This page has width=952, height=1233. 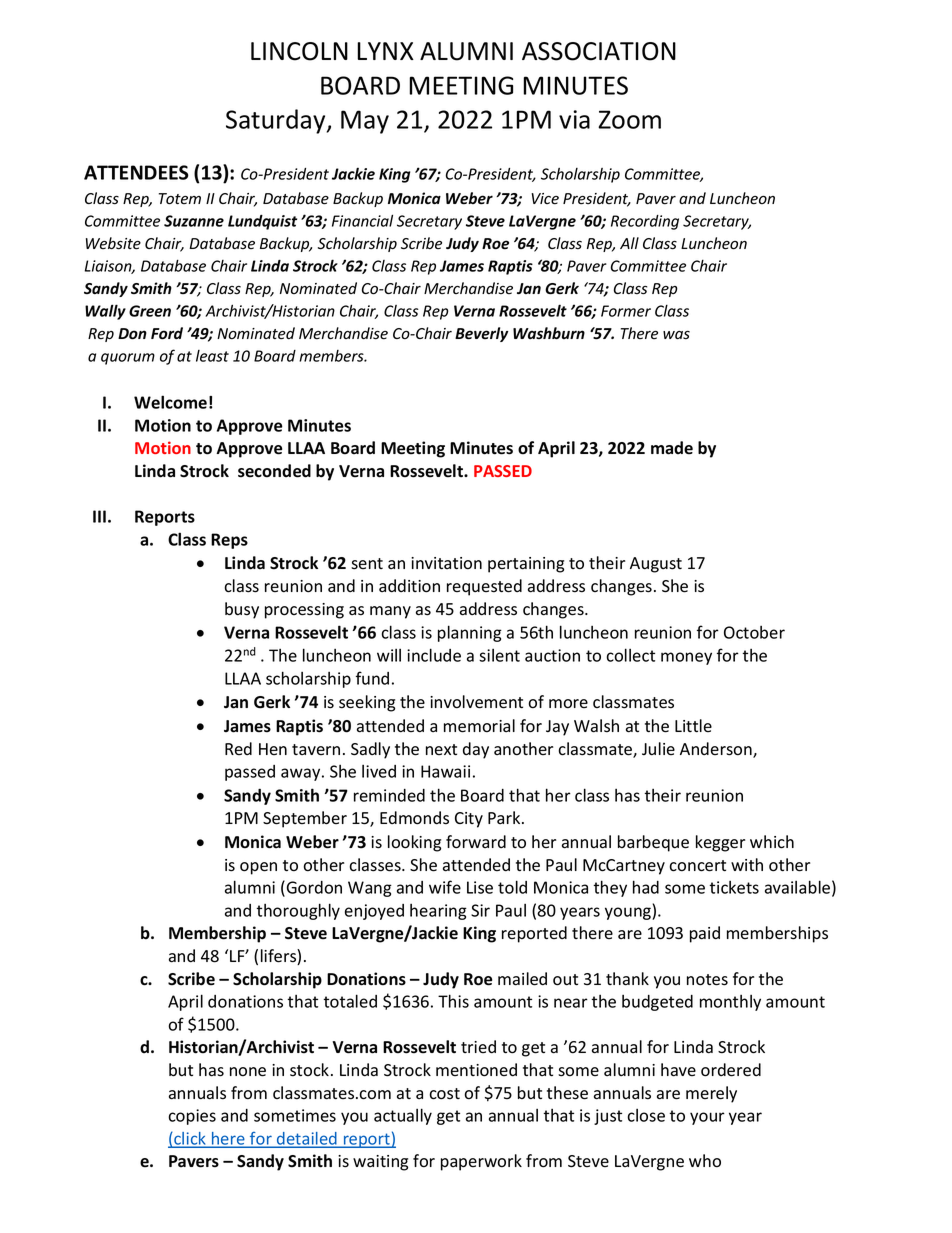 What do you see at coordinates (273, 749) in the page?
I see `Hen` at bounding box center [273, 749].
